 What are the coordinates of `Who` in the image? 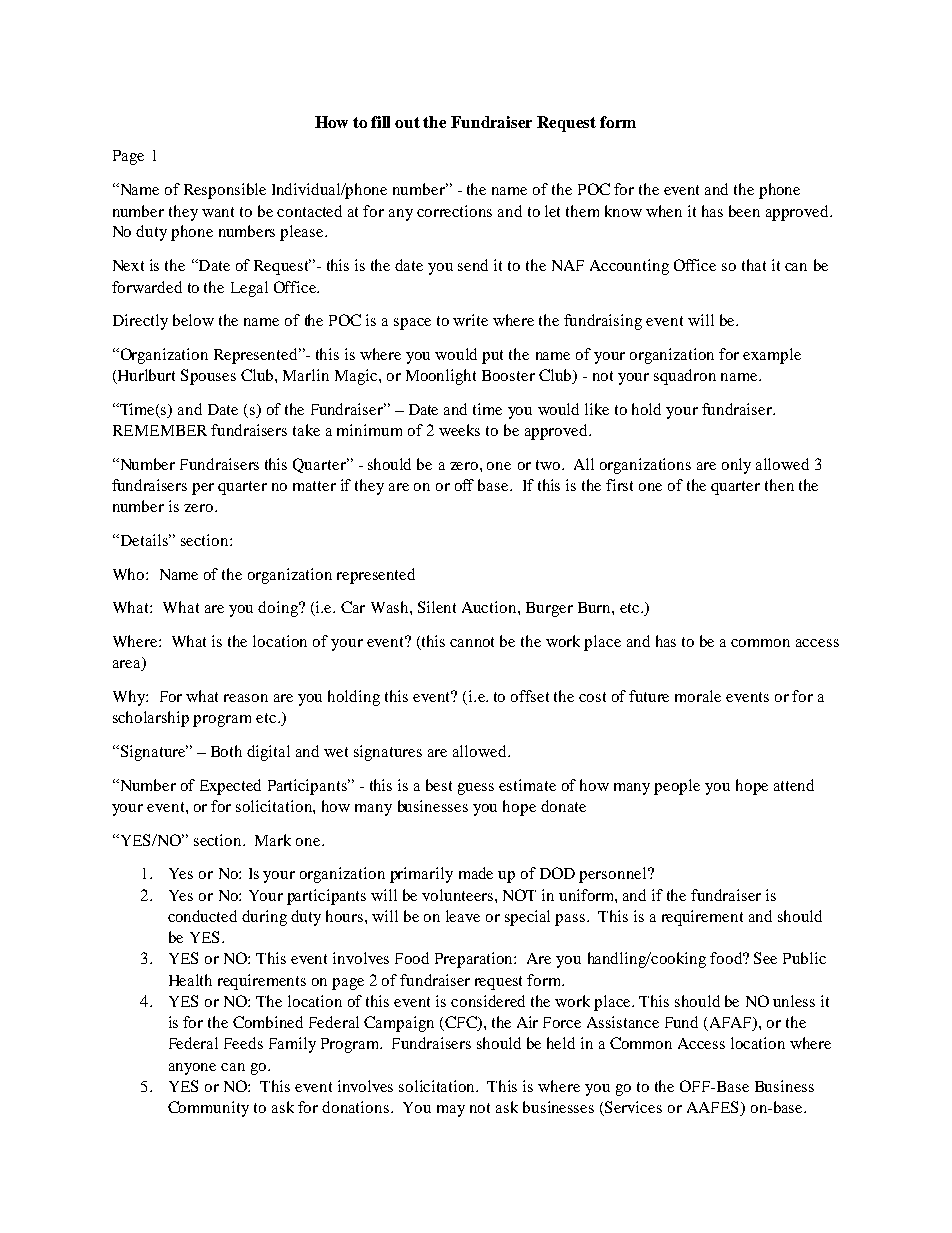 It's located at (130, 574).
